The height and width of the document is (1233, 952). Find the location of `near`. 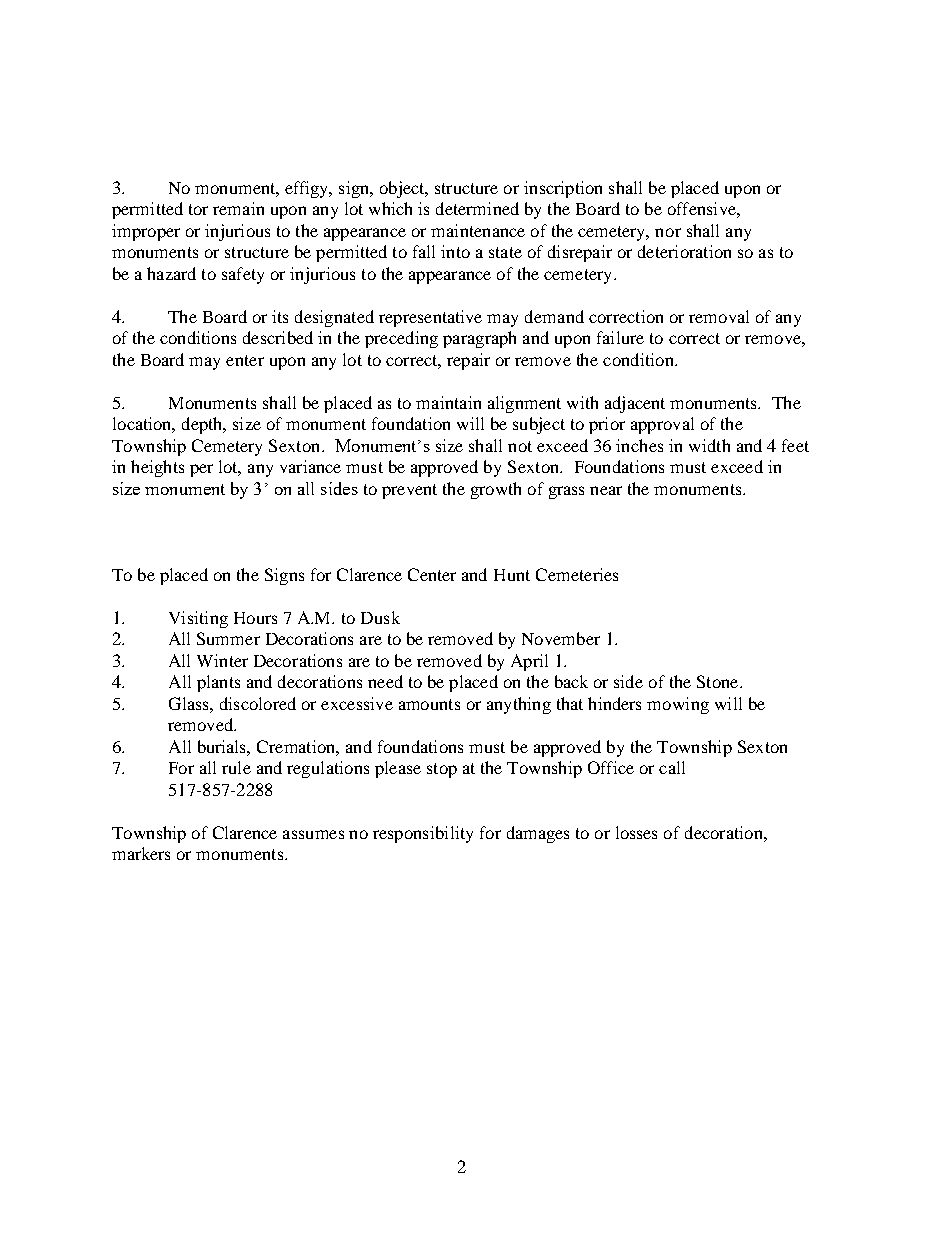

near is located at coordinates (606, 490).
